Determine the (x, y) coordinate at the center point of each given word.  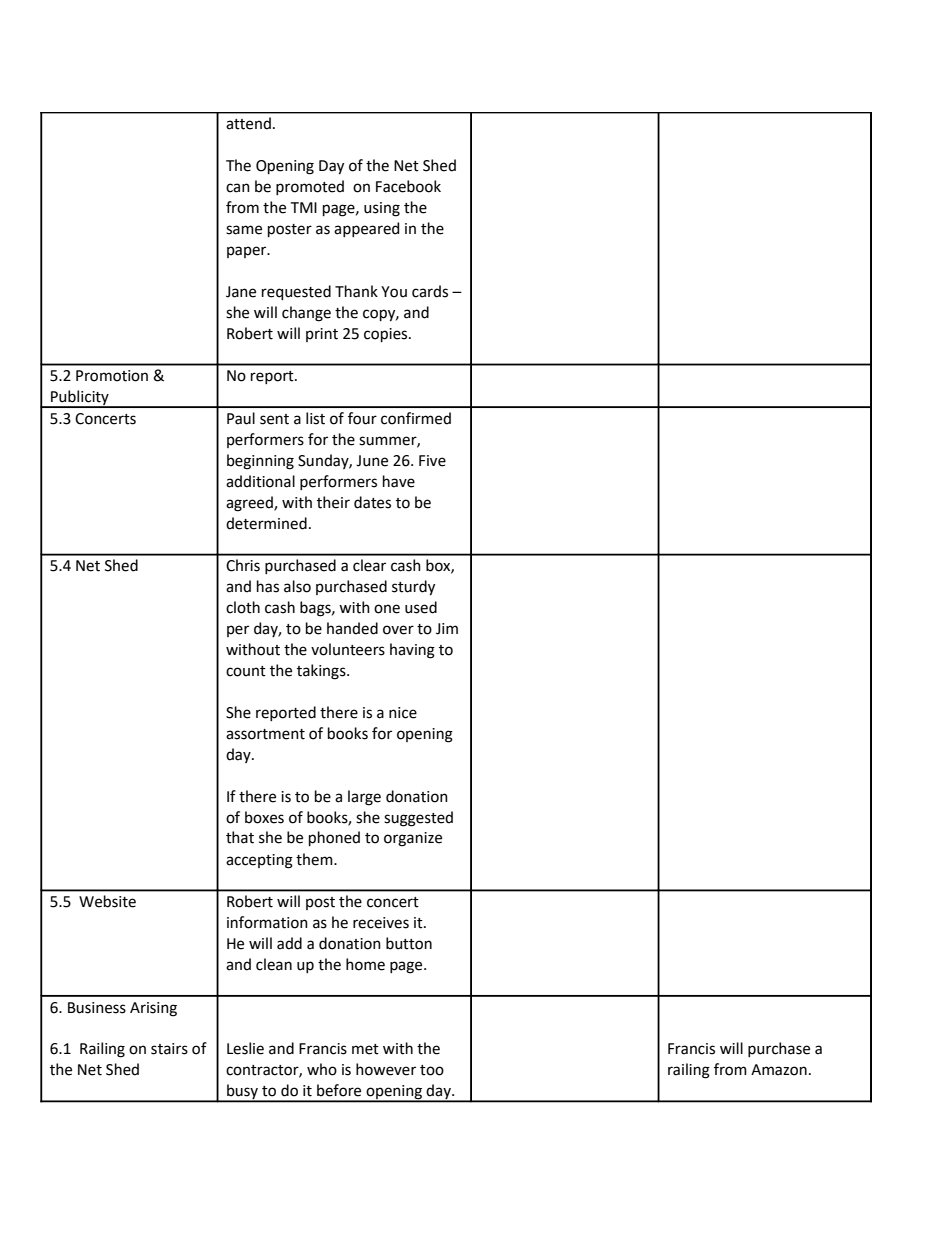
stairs (169, 1049)
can (238, 188)
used (421, 607)
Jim (447, 629)
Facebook (408, 186)
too (432, 1070)
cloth (243, 607)
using (382, 209)
